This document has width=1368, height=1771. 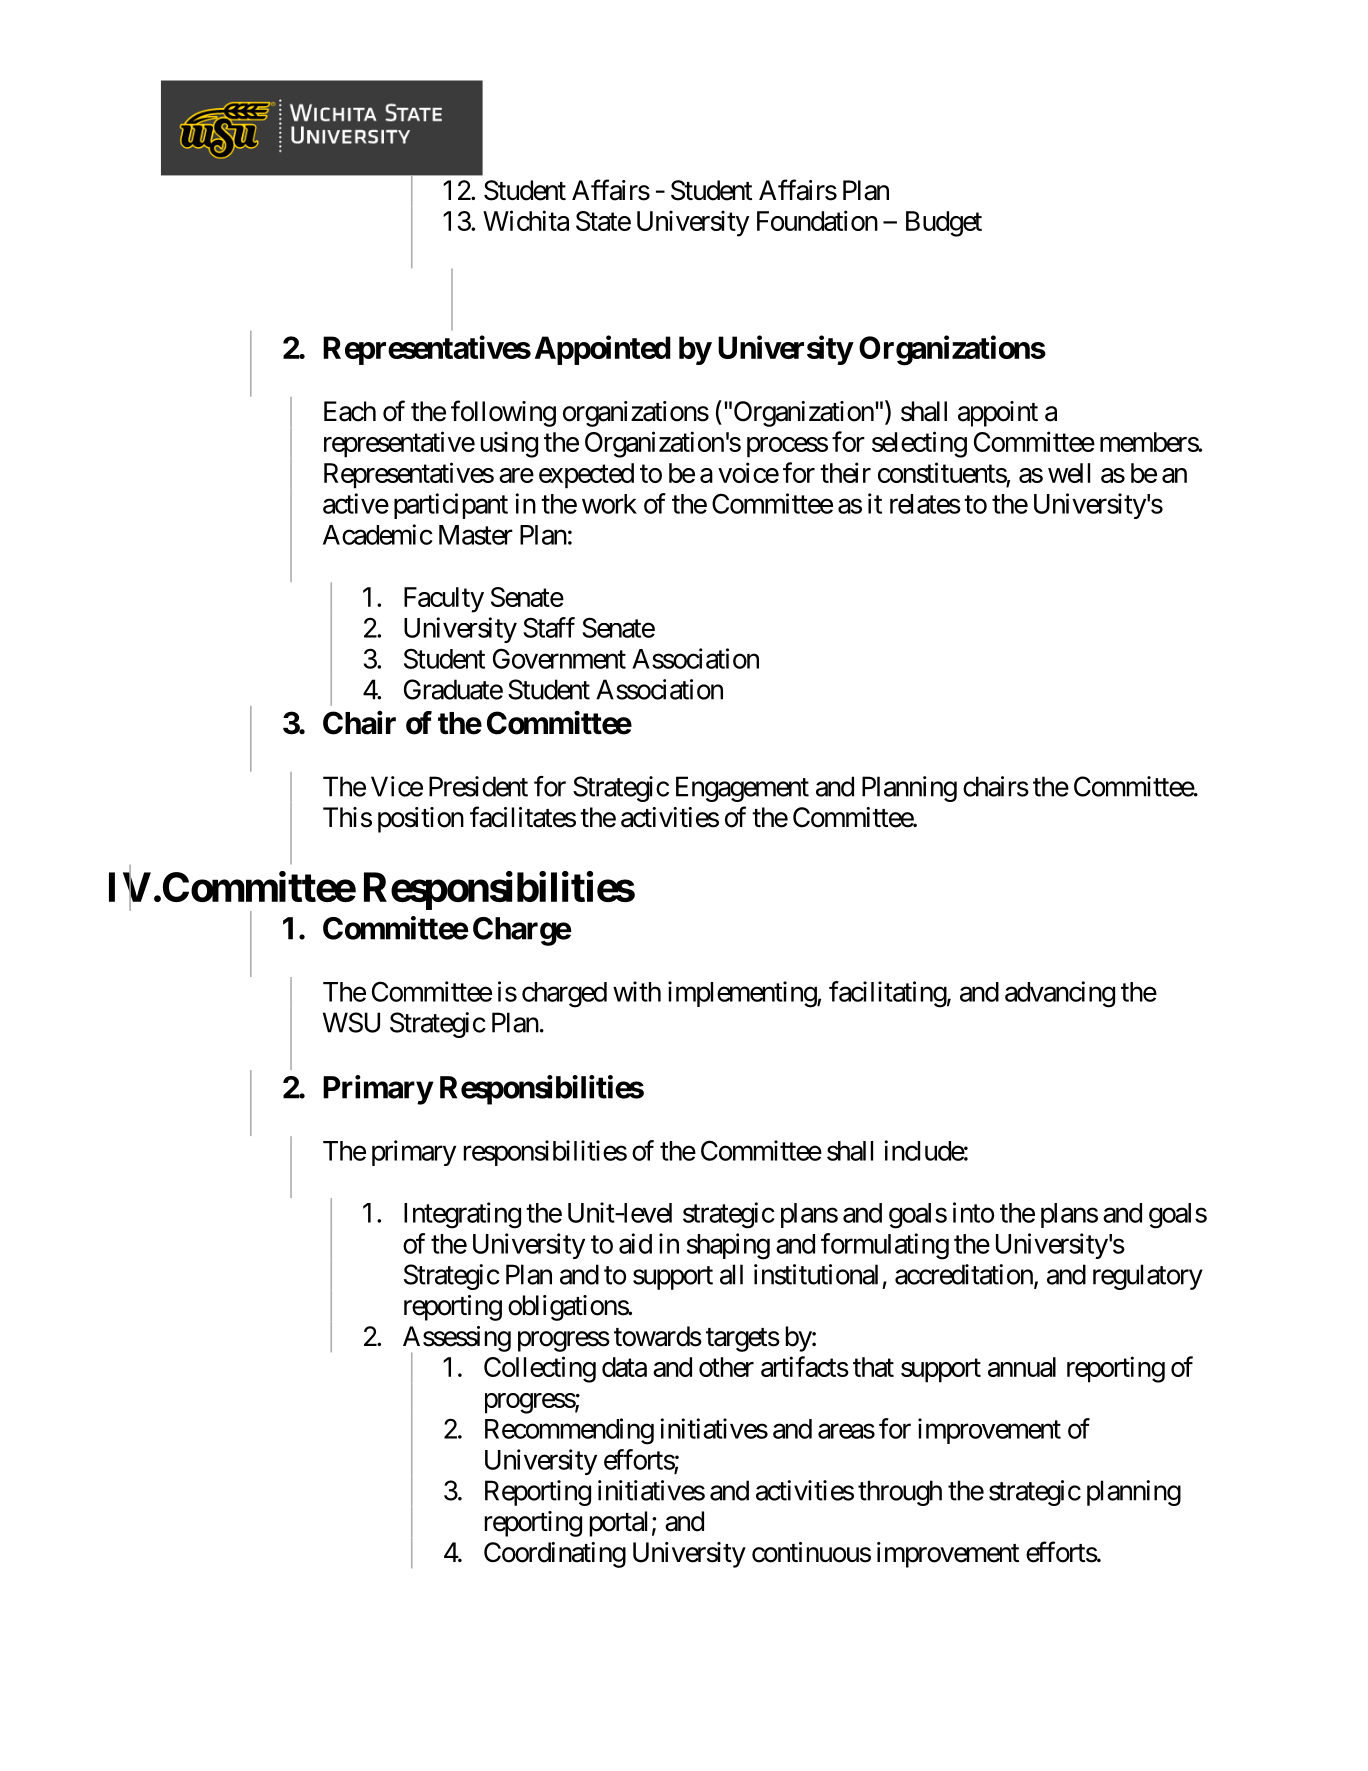 I want to click on Budget, so click(x=944, y=224).
